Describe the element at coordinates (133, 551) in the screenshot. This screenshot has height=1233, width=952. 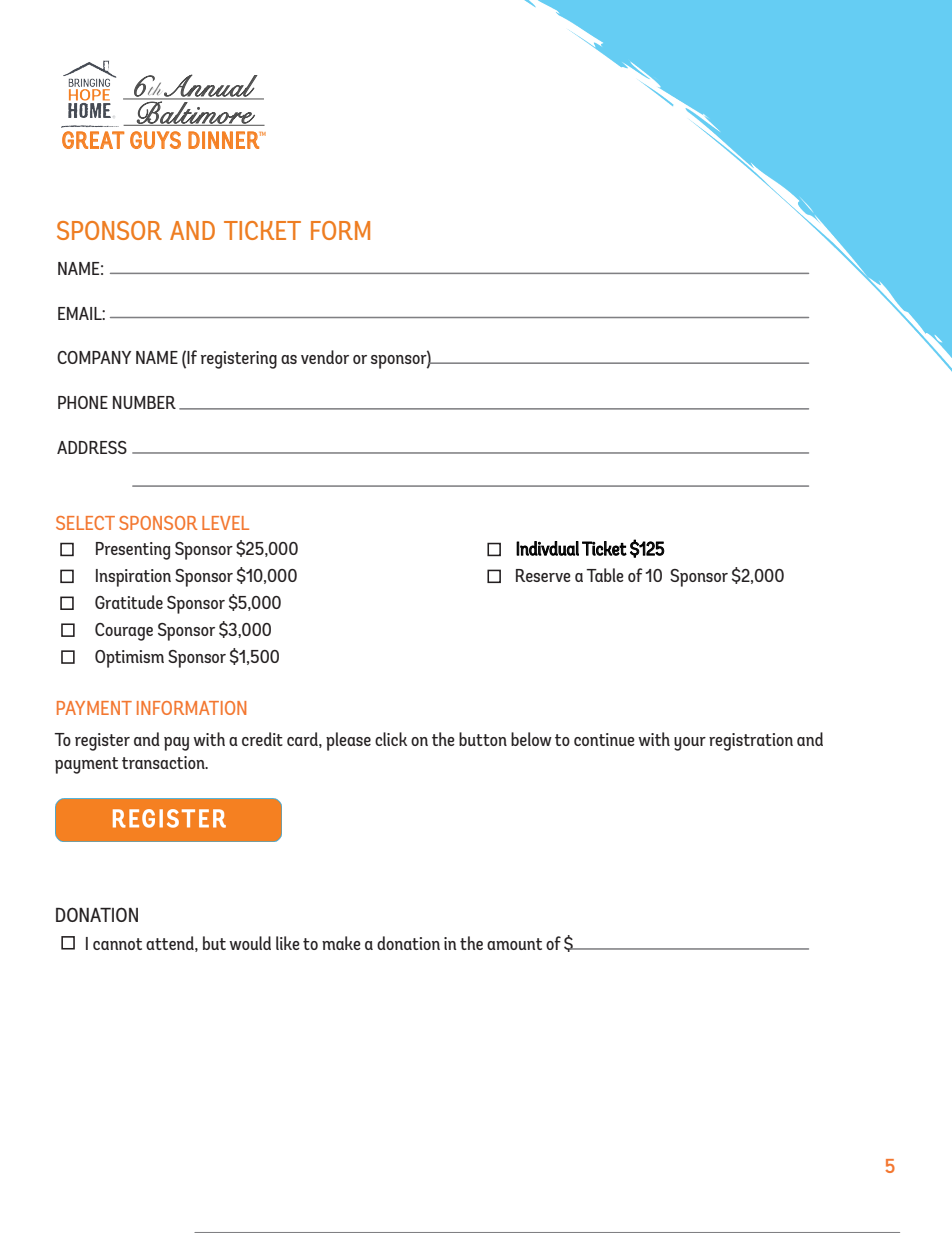
I see `Presenting` at that location.
